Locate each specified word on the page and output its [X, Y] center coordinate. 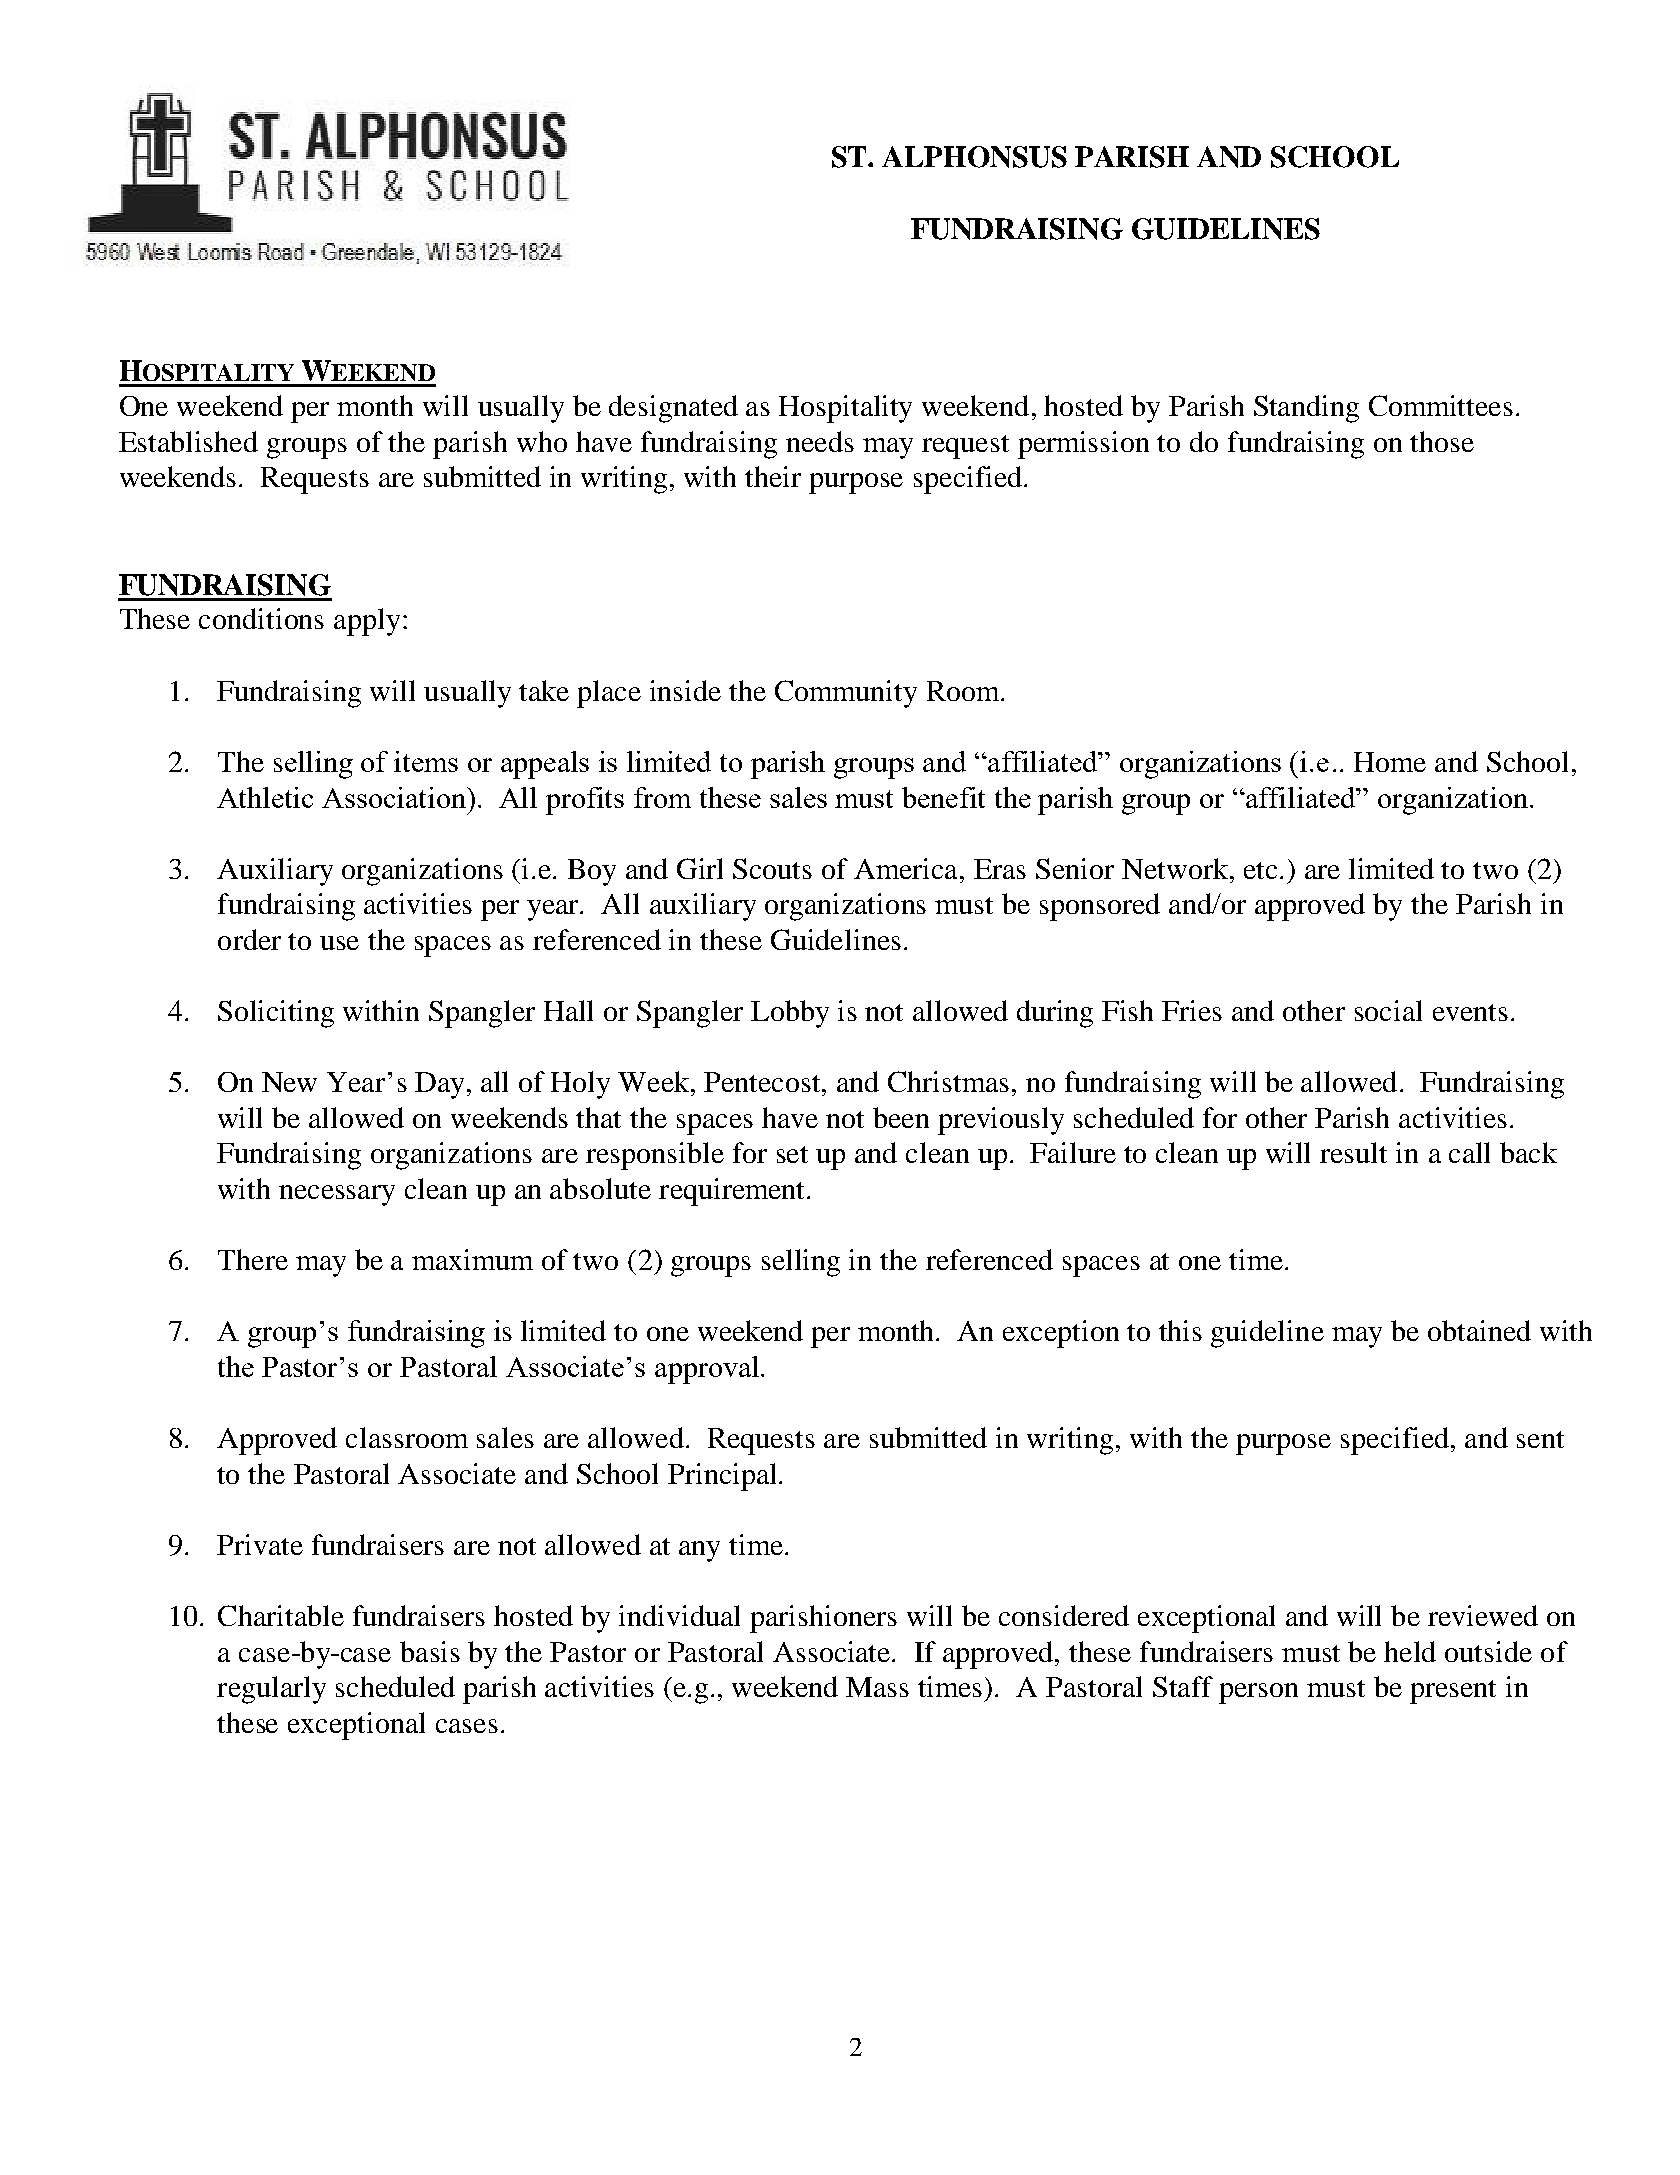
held [1410, 1651]
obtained [1479, 1330]
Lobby [790, 1014]
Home [1390, 762]
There [253, 1259]
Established [188, 441]
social [1388, 1010]
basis [430, 1651]
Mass [877, 1687]
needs [820, 441]
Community [846, 694]
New [289, 1082]
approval [708, 1370]
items [426, 761]
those [1442, 441]
